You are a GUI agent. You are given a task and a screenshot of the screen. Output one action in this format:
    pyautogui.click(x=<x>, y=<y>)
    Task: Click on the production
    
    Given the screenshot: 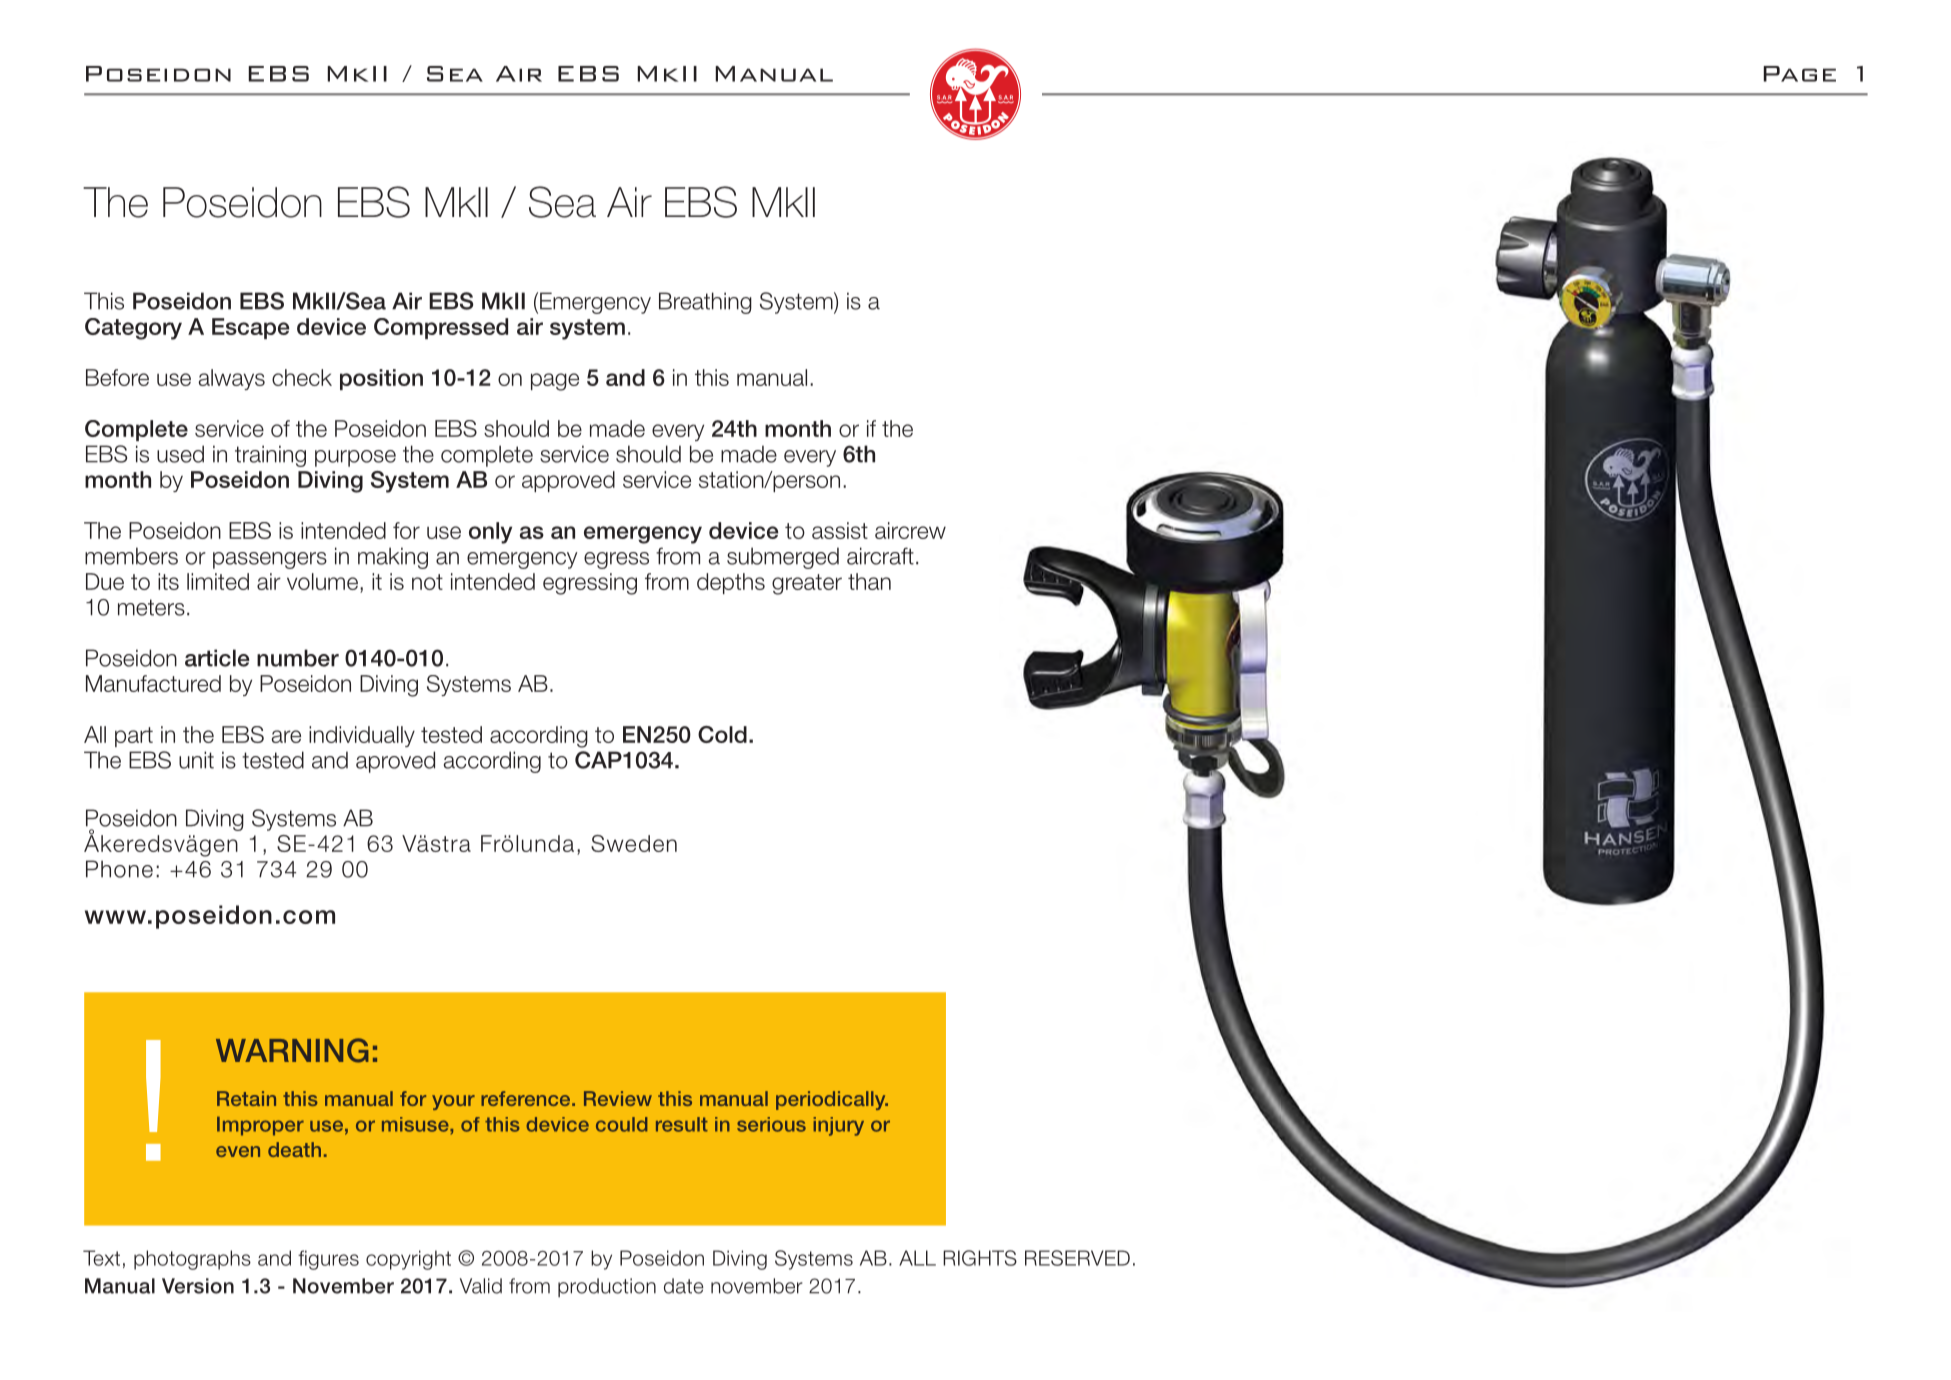 What is the action you would take?
    pyautogui.click(x=607, y=1287)
